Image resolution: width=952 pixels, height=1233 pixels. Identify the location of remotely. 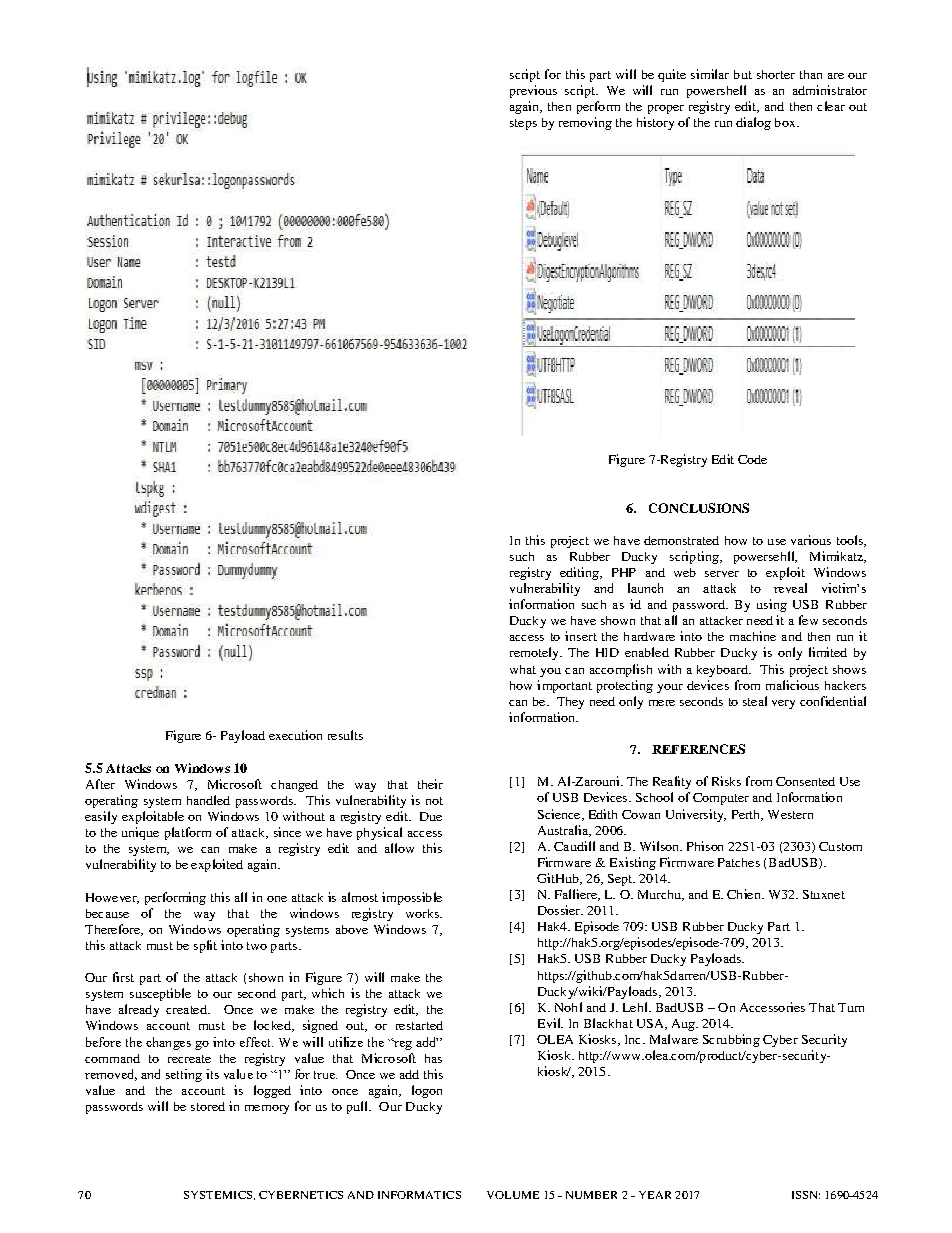
(535, 653).
